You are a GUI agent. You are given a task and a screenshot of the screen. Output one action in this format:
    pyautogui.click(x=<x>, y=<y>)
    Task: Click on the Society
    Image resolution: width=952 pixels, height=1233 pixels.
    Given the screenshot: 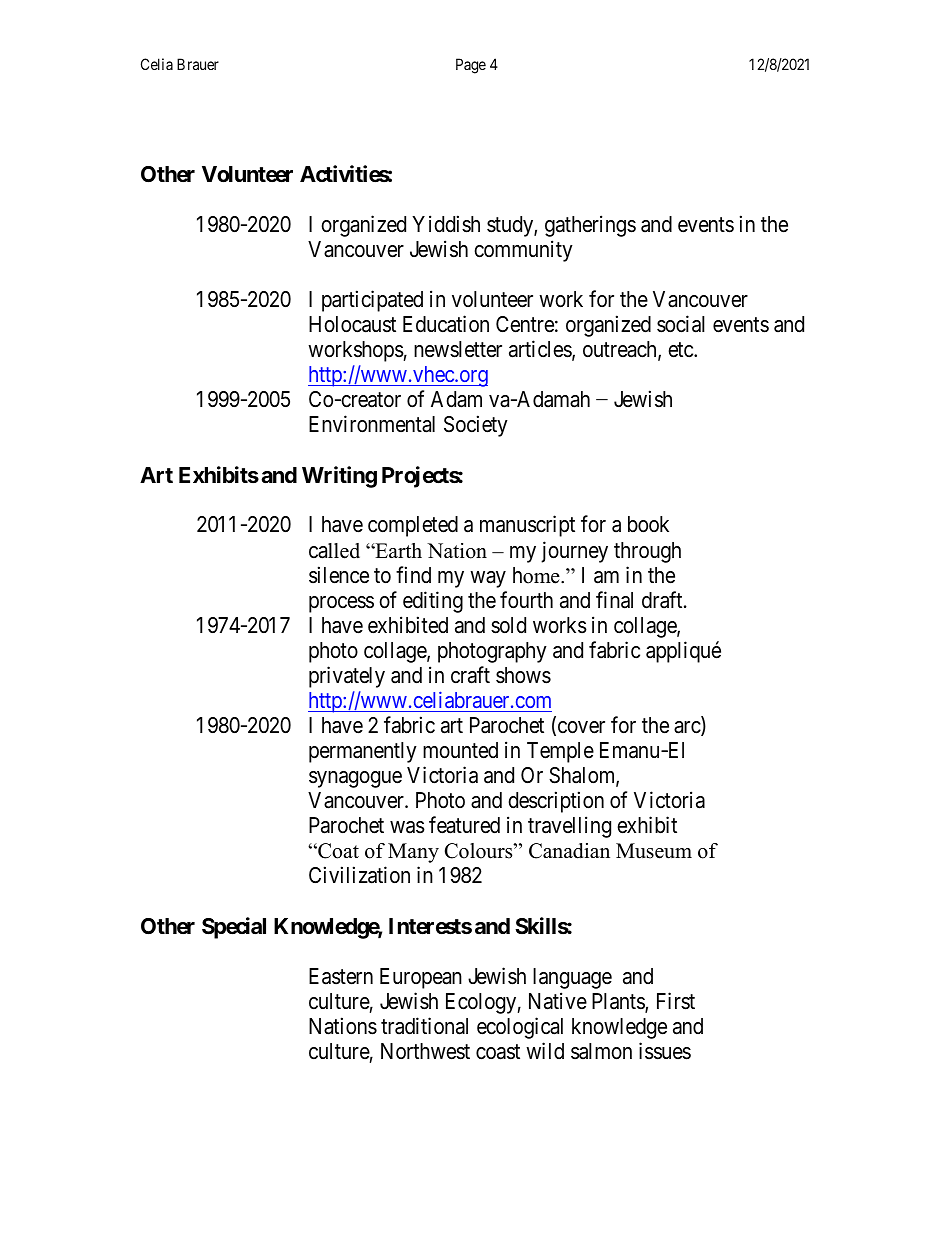 What is the action you would take?
    pyautogui.click(x=476, y=426)
